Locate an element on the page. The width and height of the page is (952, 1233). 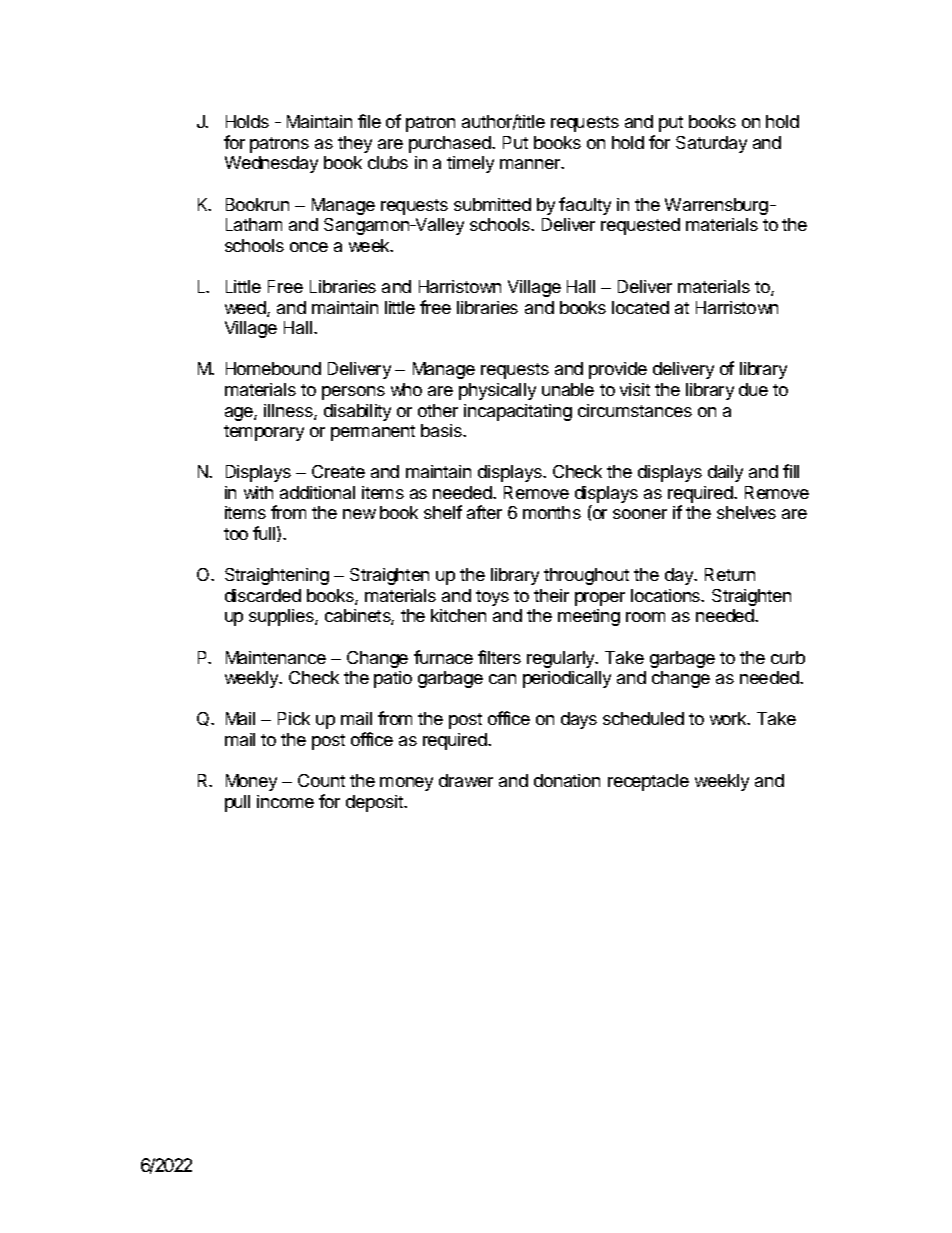
manner is located at coordinates (531, 164).
